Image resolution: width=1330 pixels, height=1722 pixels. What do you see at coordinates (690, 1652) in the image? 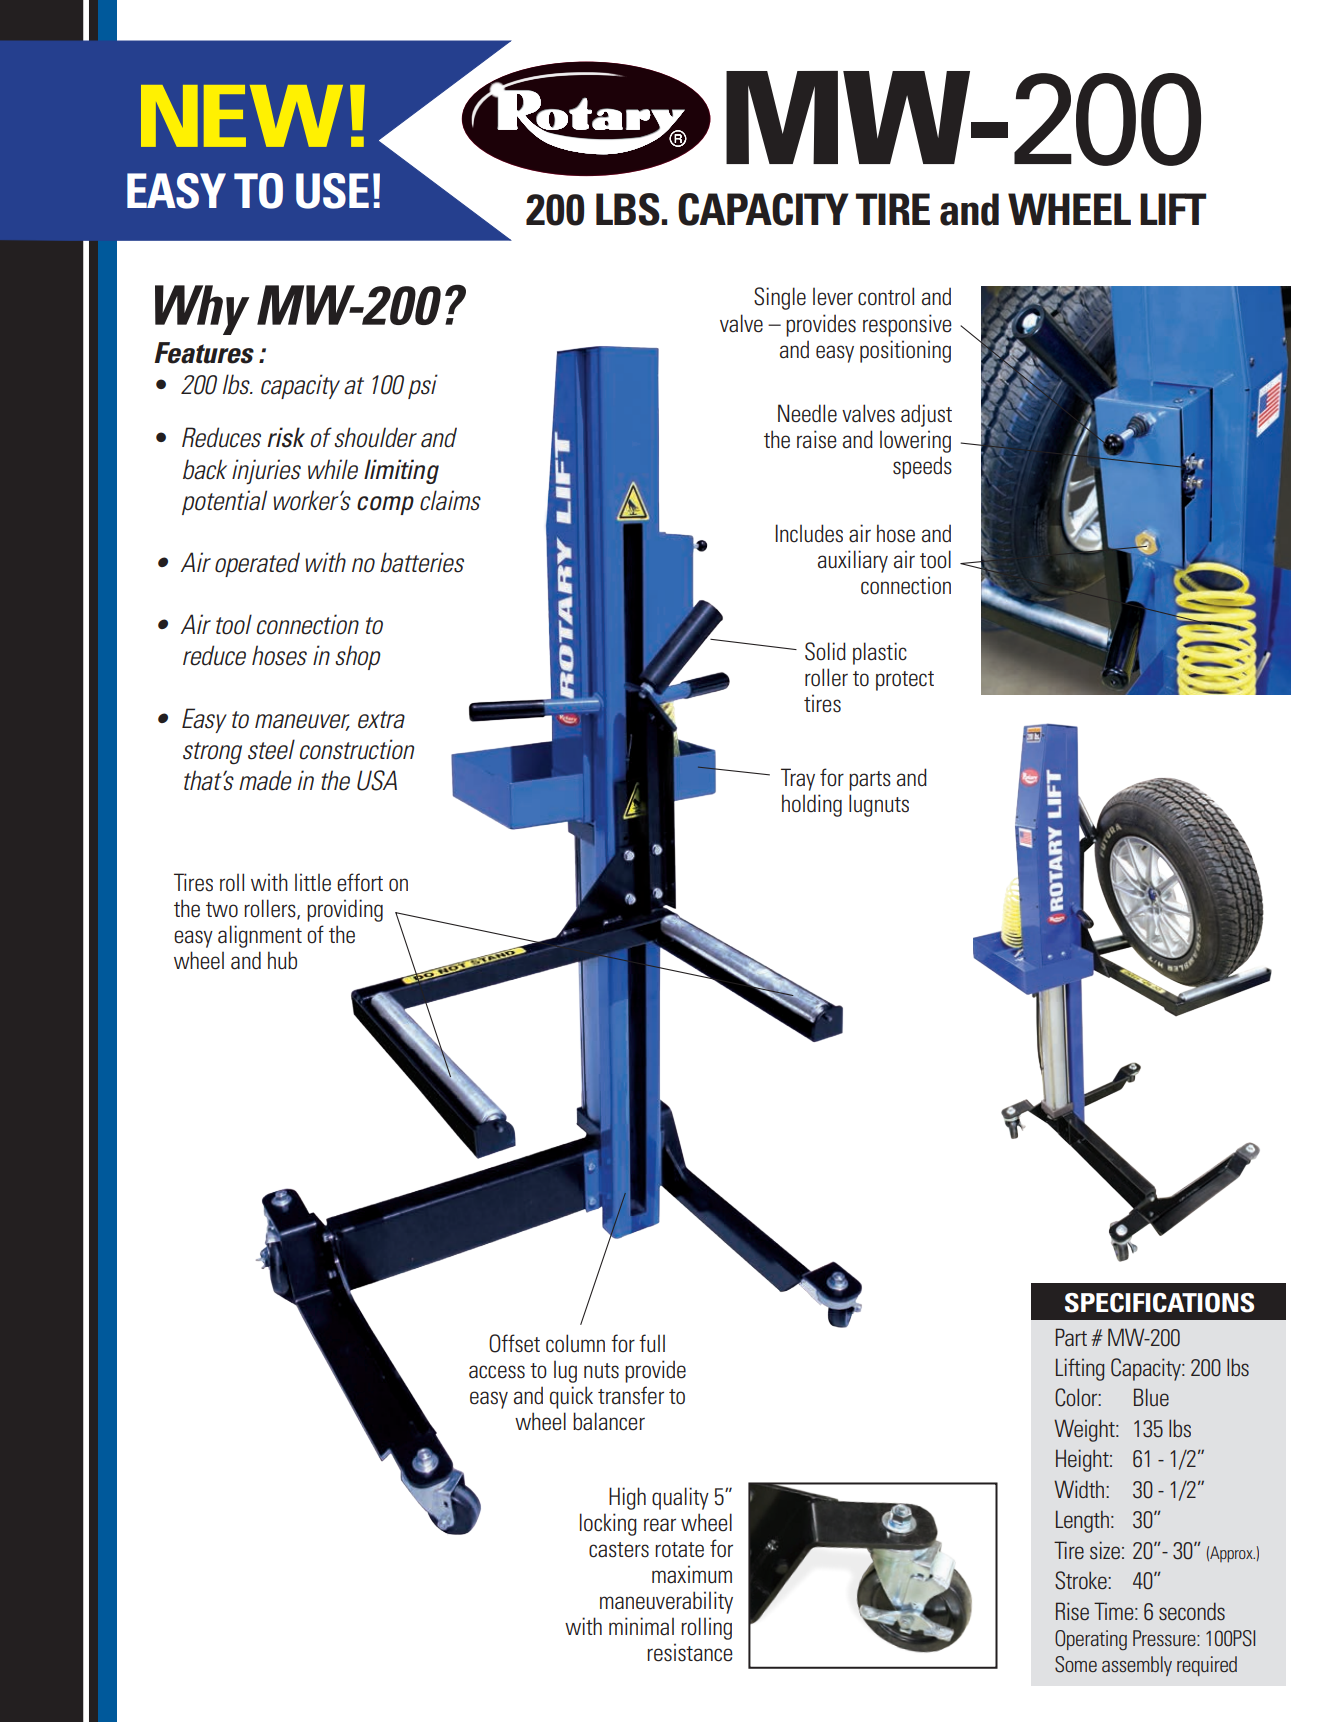
I see `resistance` at bounding box center [690, 1652].
